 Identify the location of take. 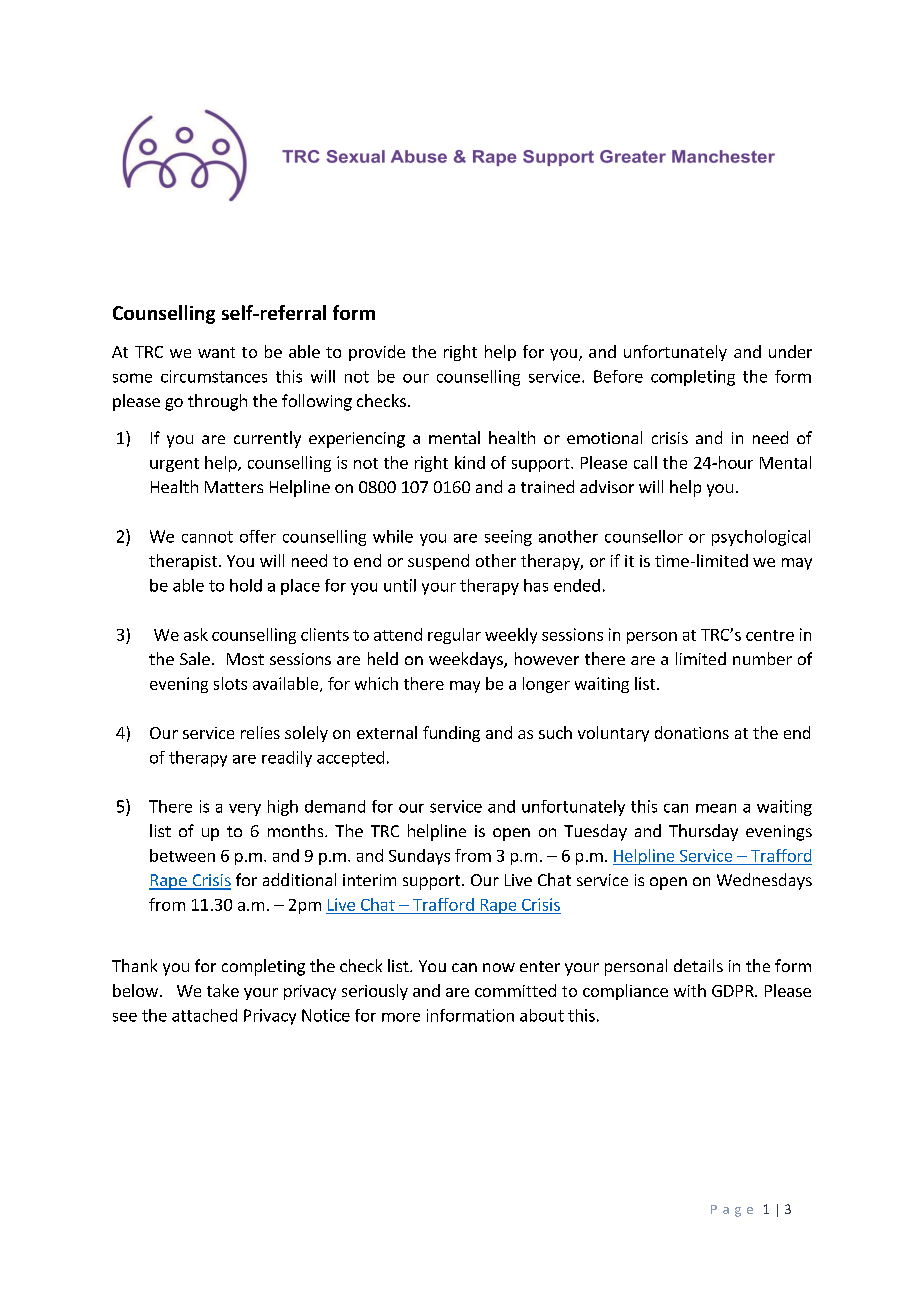
(223, 990).
